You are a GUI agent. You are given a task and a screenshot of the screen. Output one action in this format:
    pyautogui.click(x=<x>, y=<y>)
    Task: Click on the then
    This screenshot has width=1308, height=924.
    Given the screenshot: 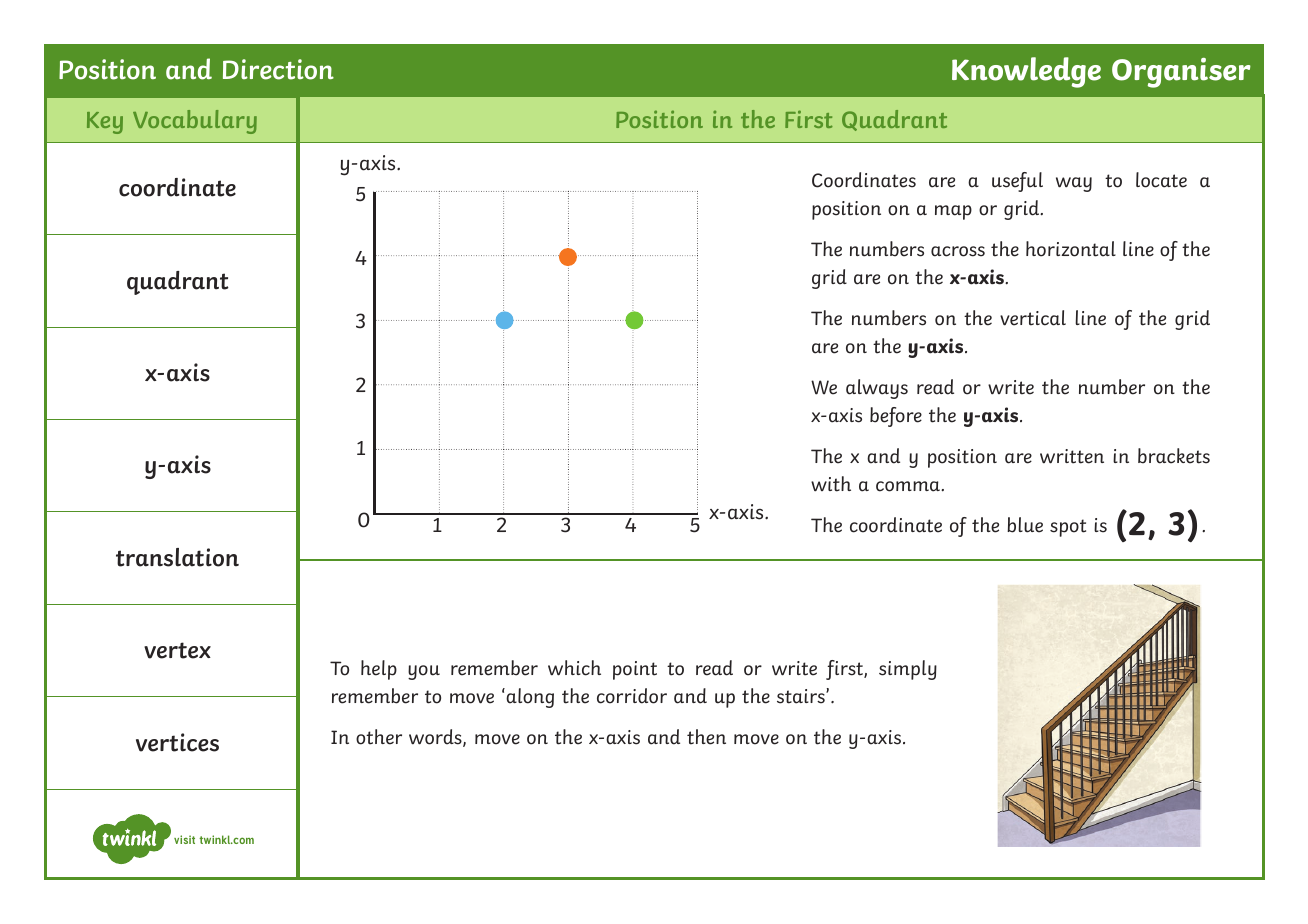 What is the action you would take?
    pyautogui.click(x=706, y=737)
